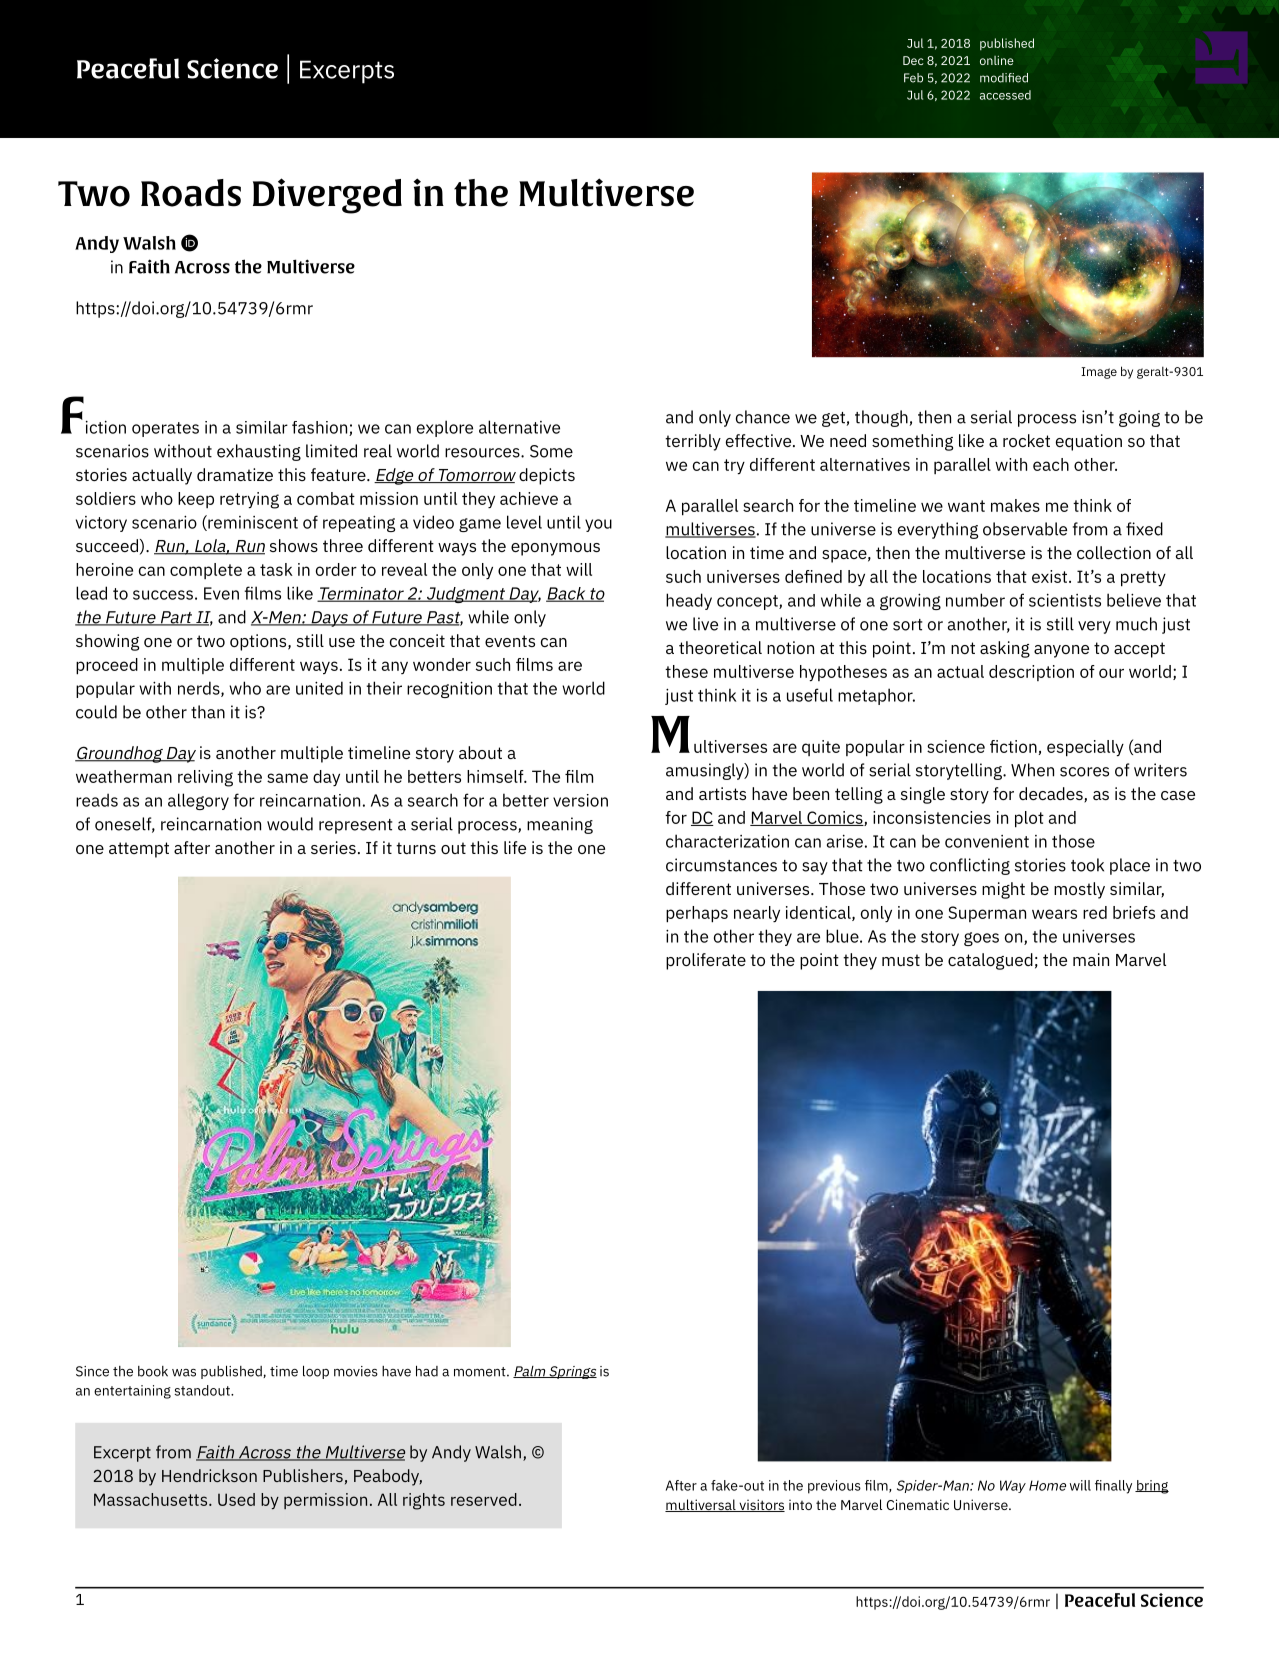 The width and height of the image is (1279, 1656). Describe the element at coordinates (1051, 464) in the image. I see `each` at that location.
